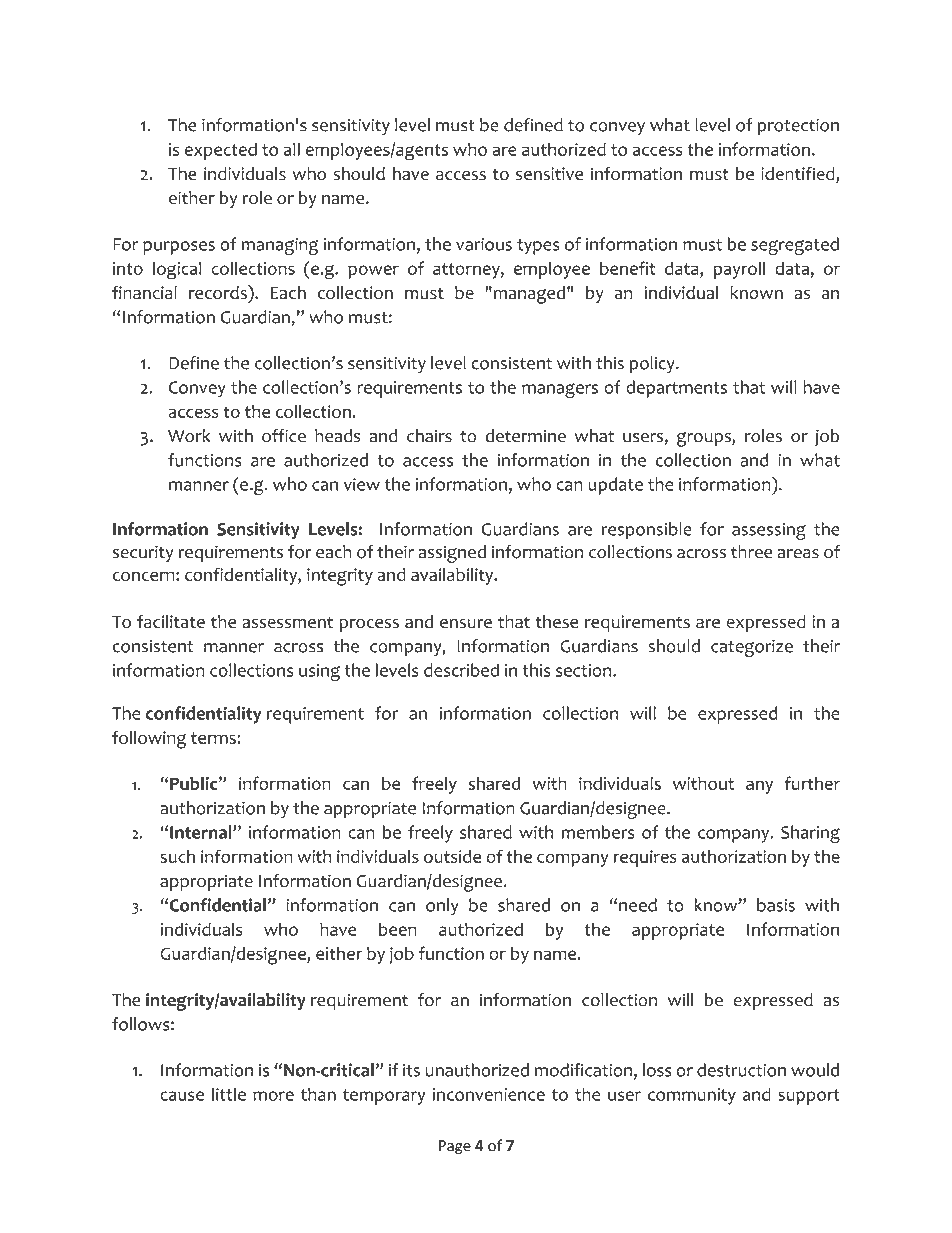 The image size is (952, 1233). Describe the element at coordinates (799, 175) in the screenshot. I see `identified` at that location.
